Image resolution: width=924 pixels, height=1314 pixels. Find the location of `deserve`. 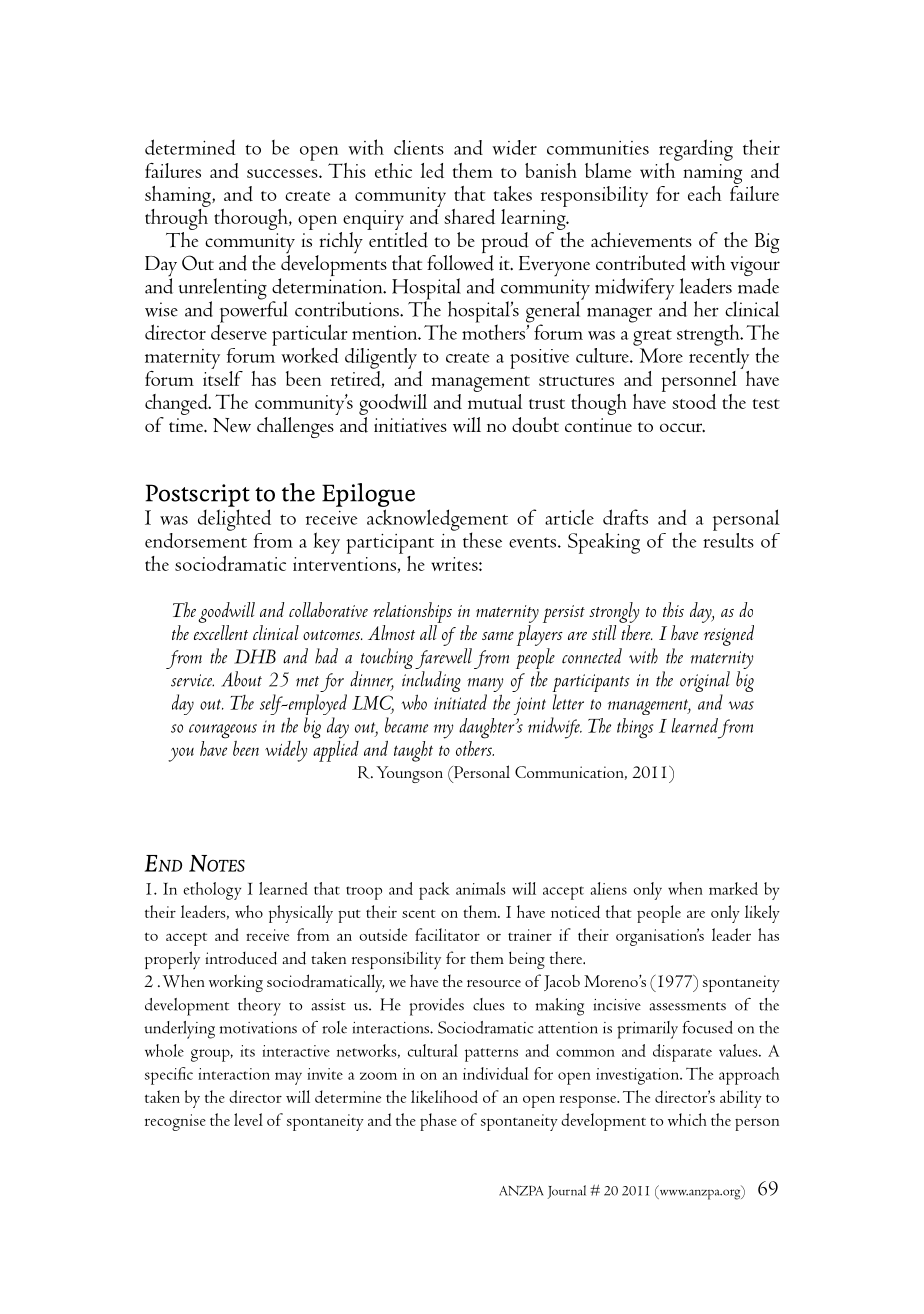

deserve is located at coordinates (239, 331).
